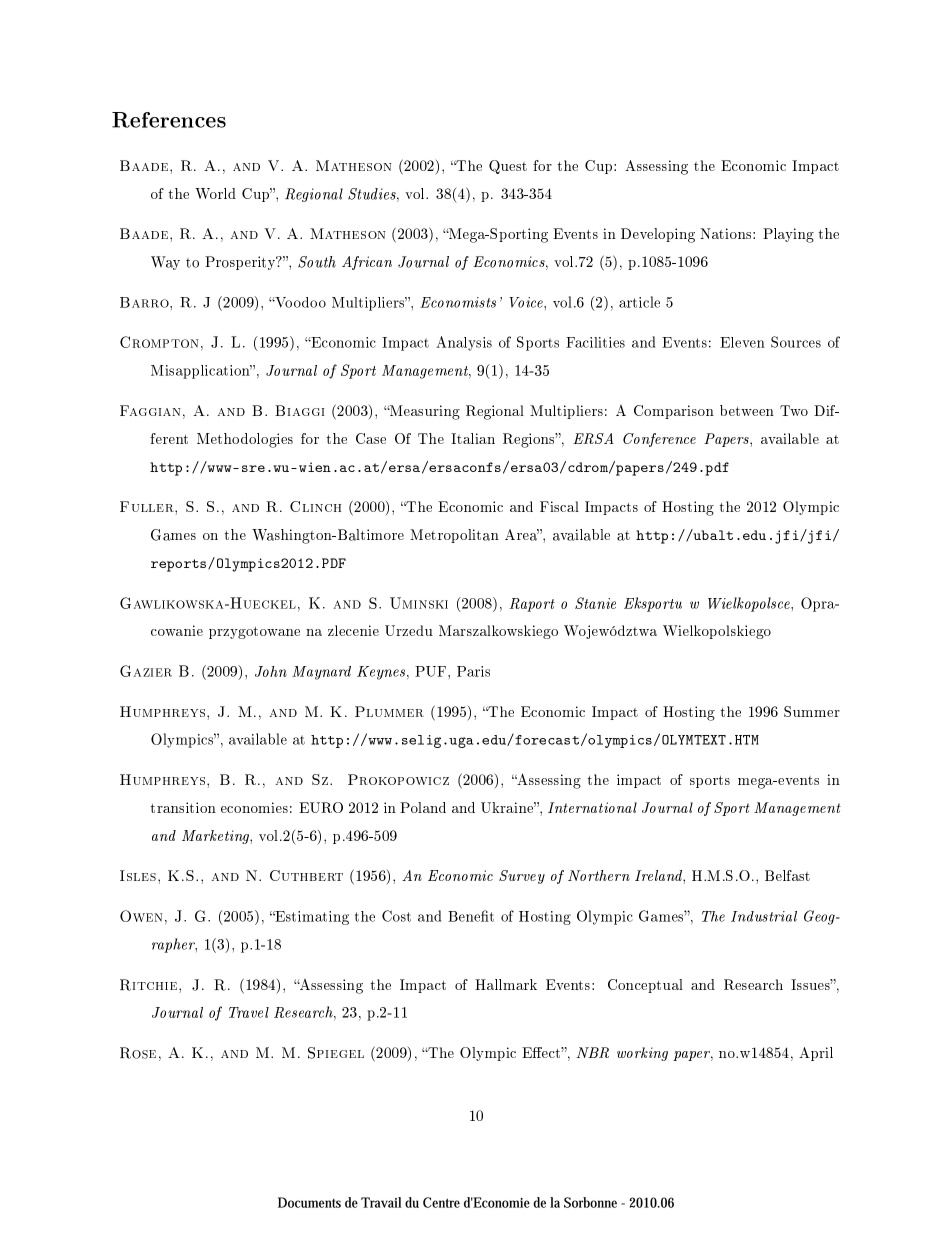 Image resolution: width=952 pixels, height=1233 pixels. Describe the element at coordinates (315, 506) in the image. I see `Clinch` at that location.
